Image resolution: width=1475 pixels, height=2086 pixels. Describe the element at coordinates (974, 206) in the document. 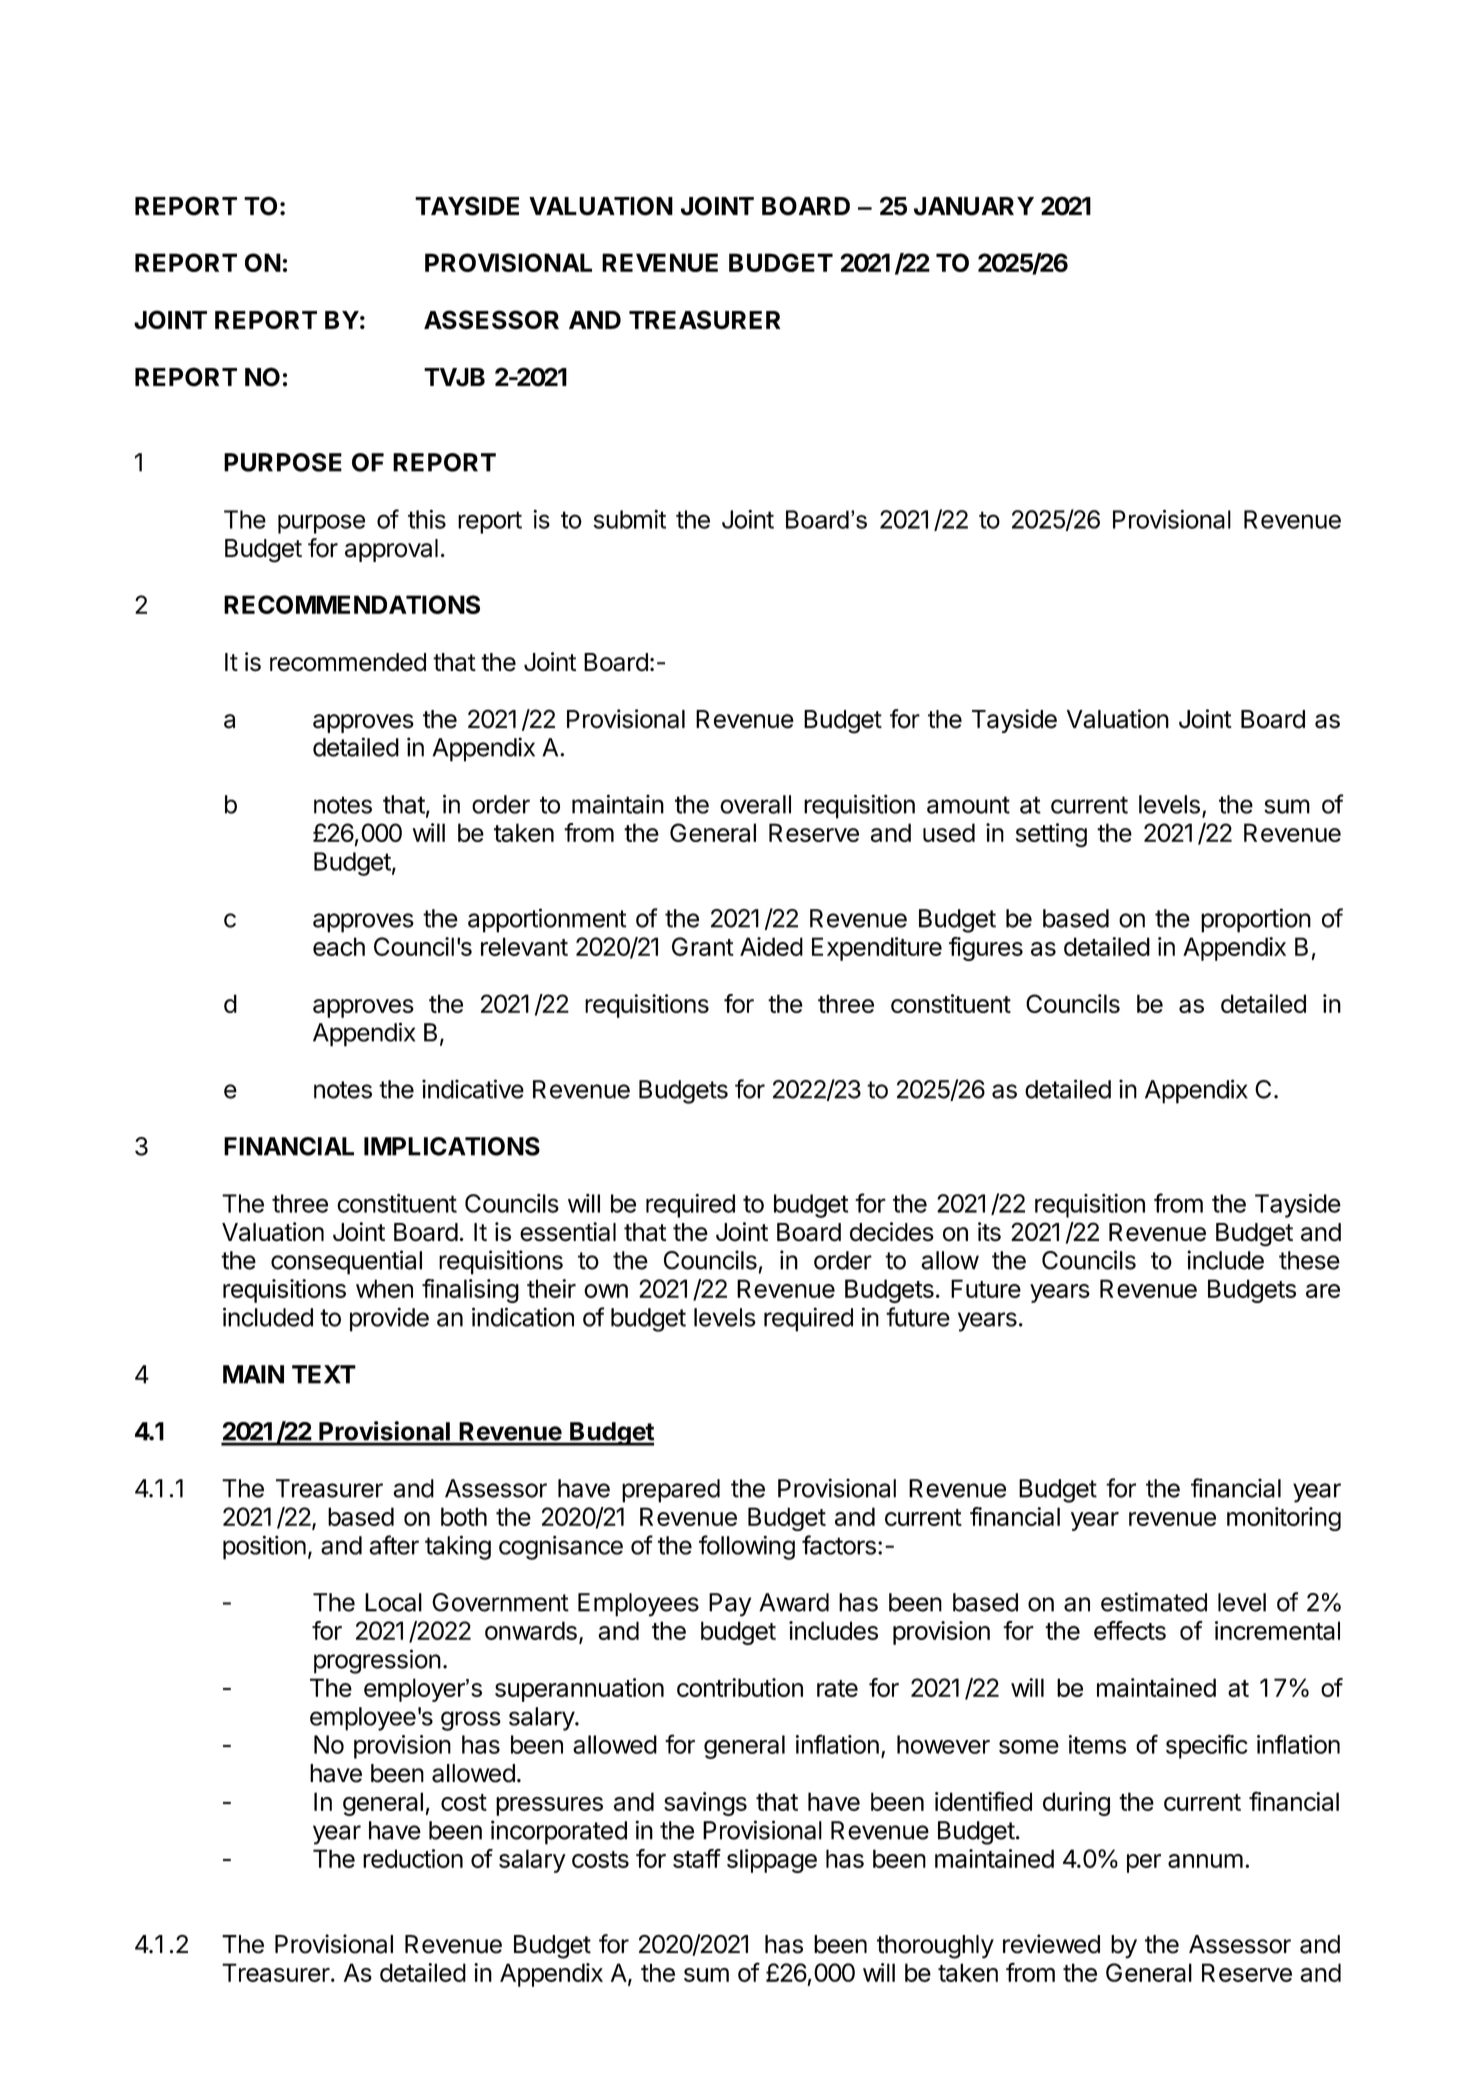

I see `JANUARY` at that location.
